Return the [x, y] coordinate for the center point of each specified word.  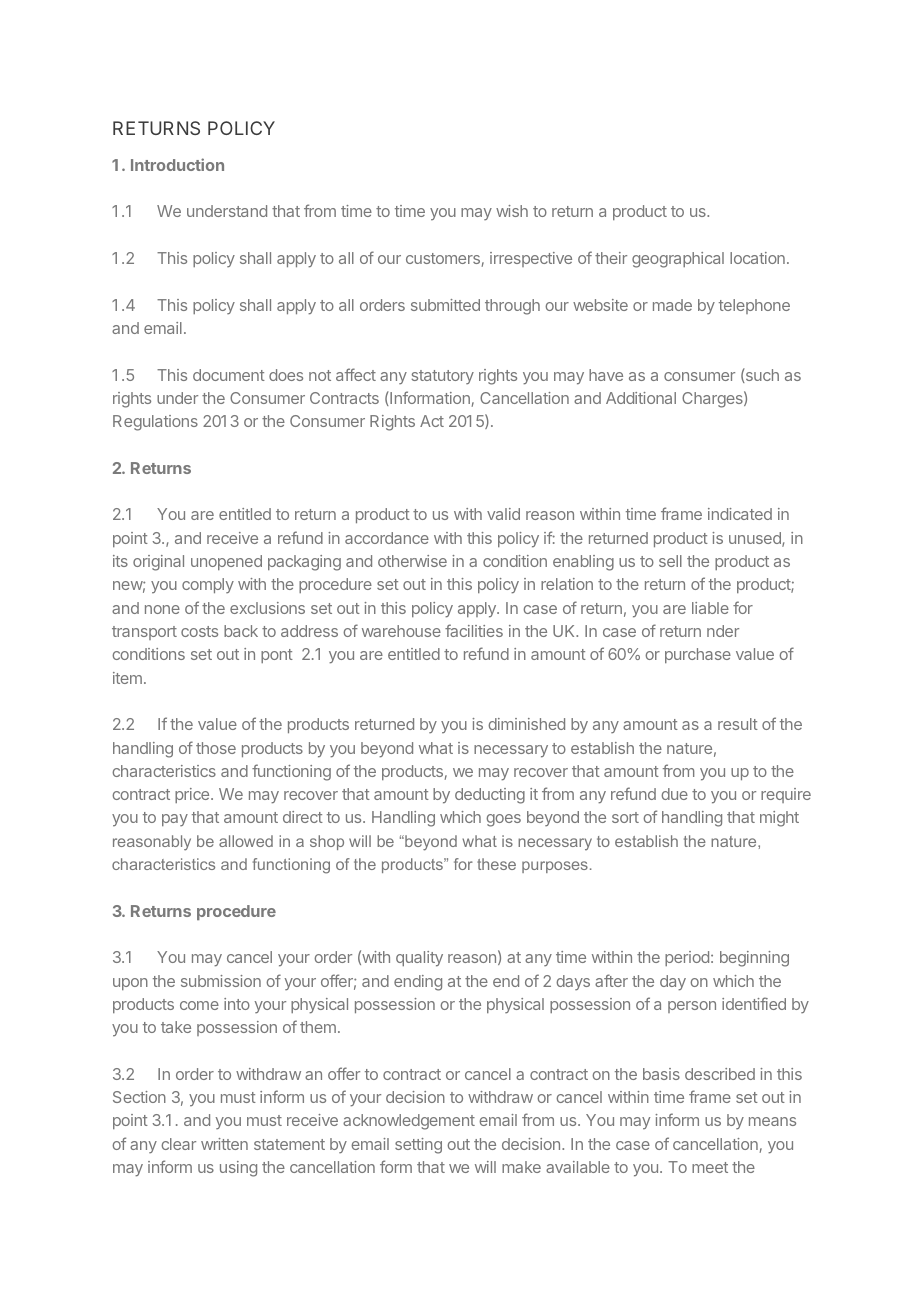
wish [512, 211]
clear [178, 1144]
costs [199, 631]
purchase [698, 655]
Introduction [177, 164]
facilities [474, 630]
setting [418, 1146]
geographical [678, 260]
